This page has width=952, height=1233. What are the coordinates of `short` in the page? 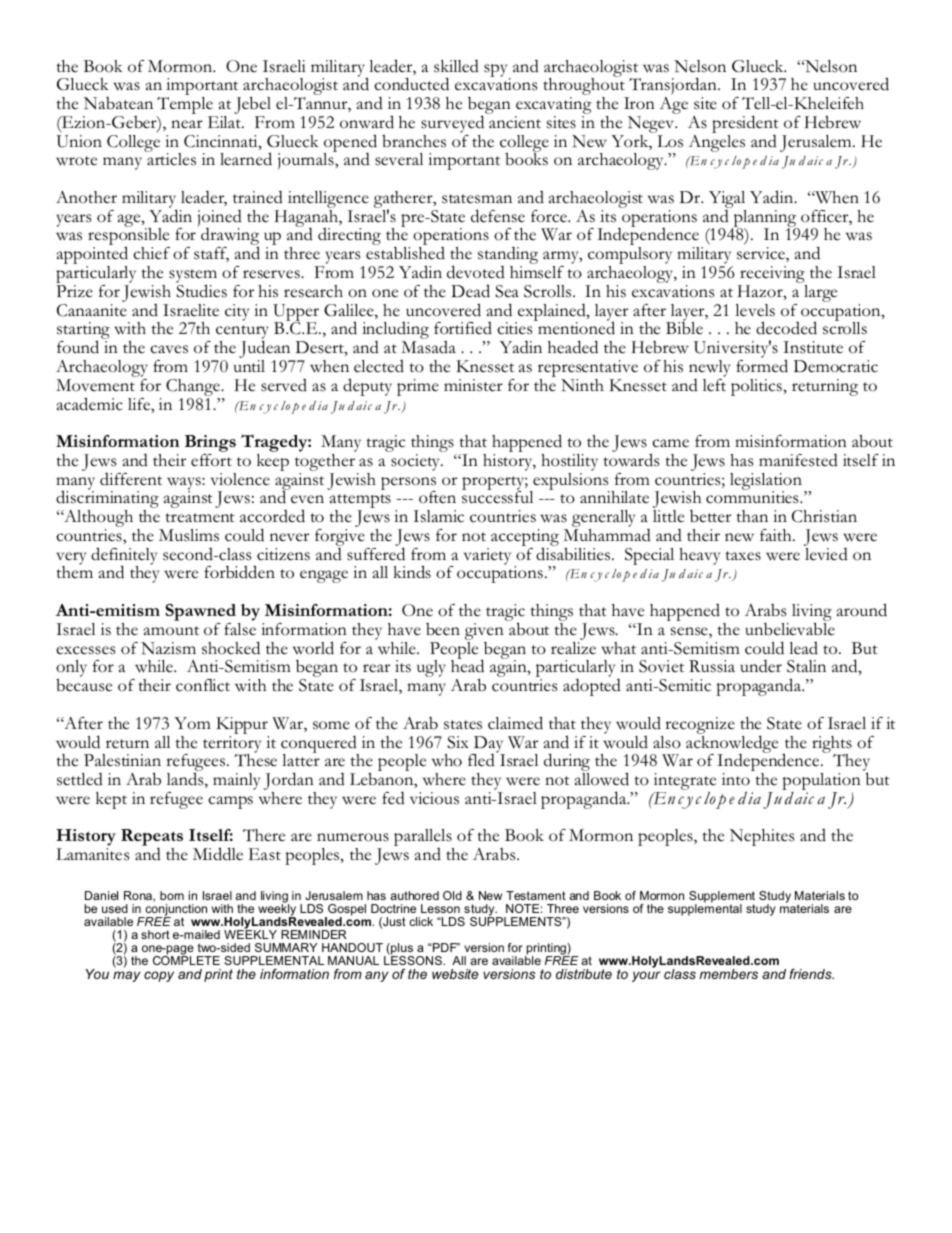 It's located at (155, 934).
